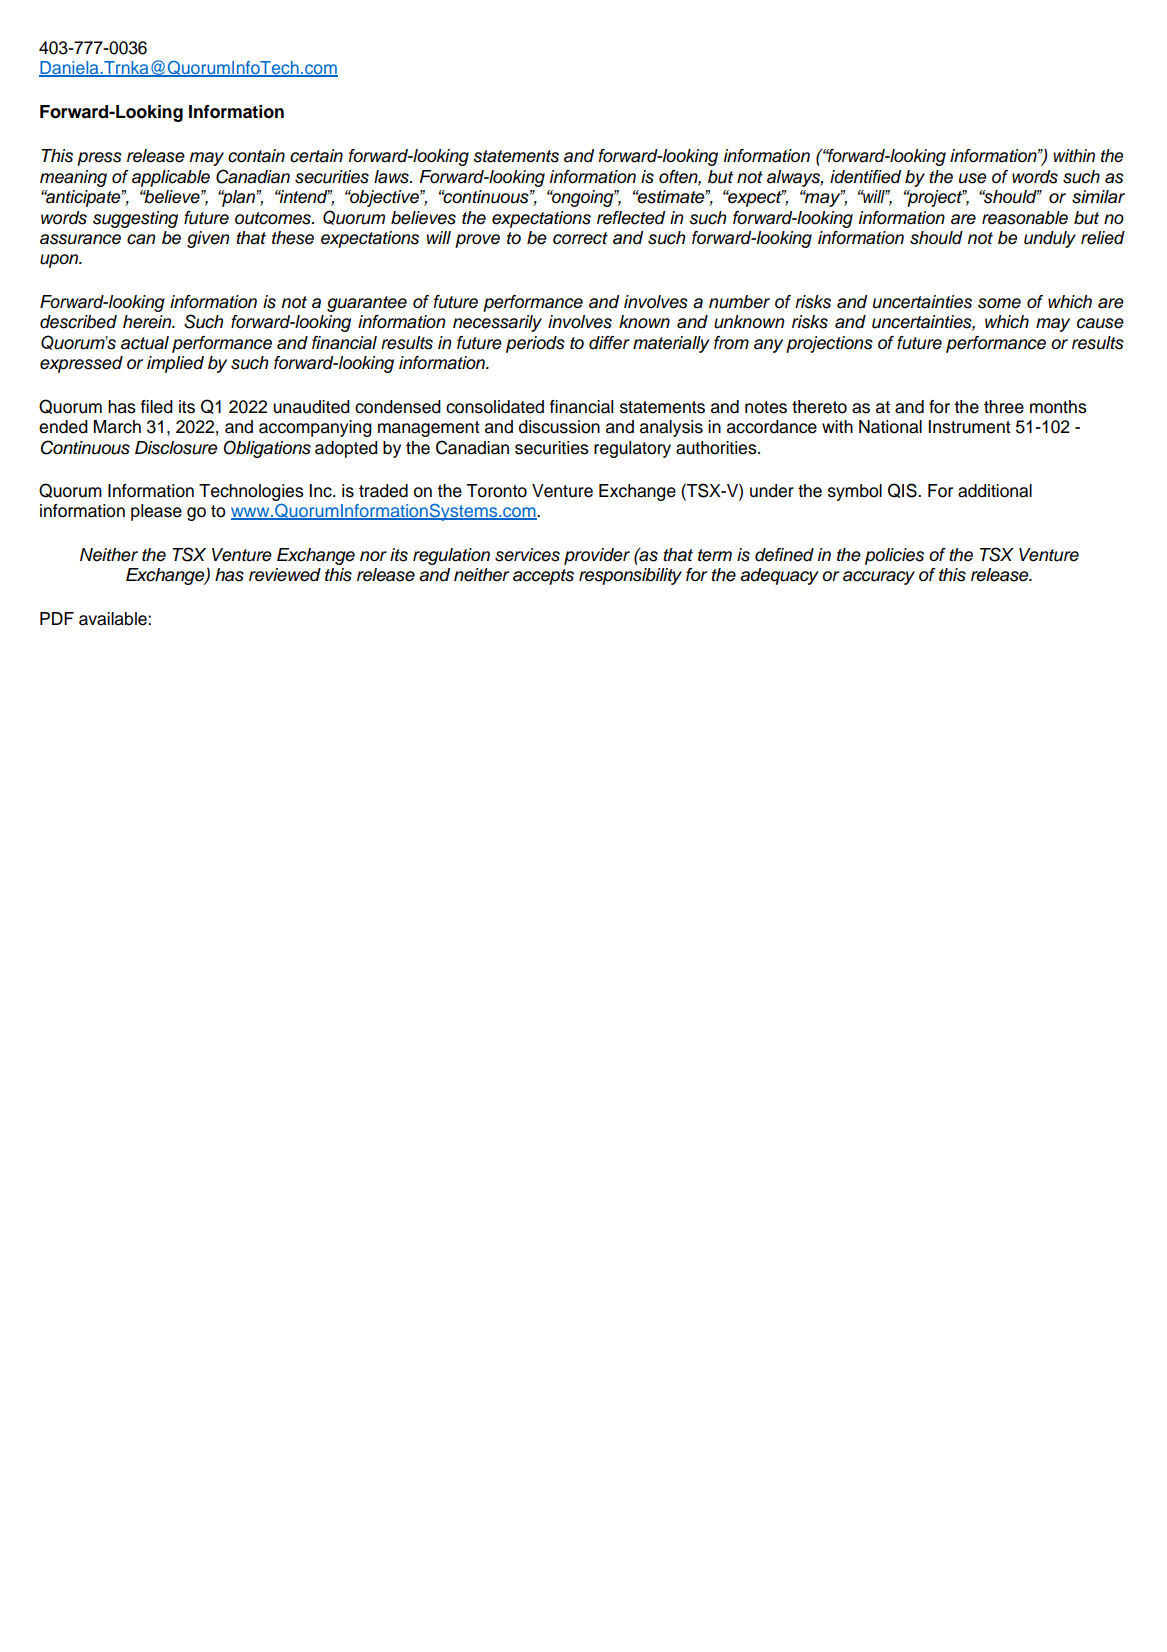 The height and width of the screenshot is (1652, 1167). I want to click on necessarily, so click(497, 323).
